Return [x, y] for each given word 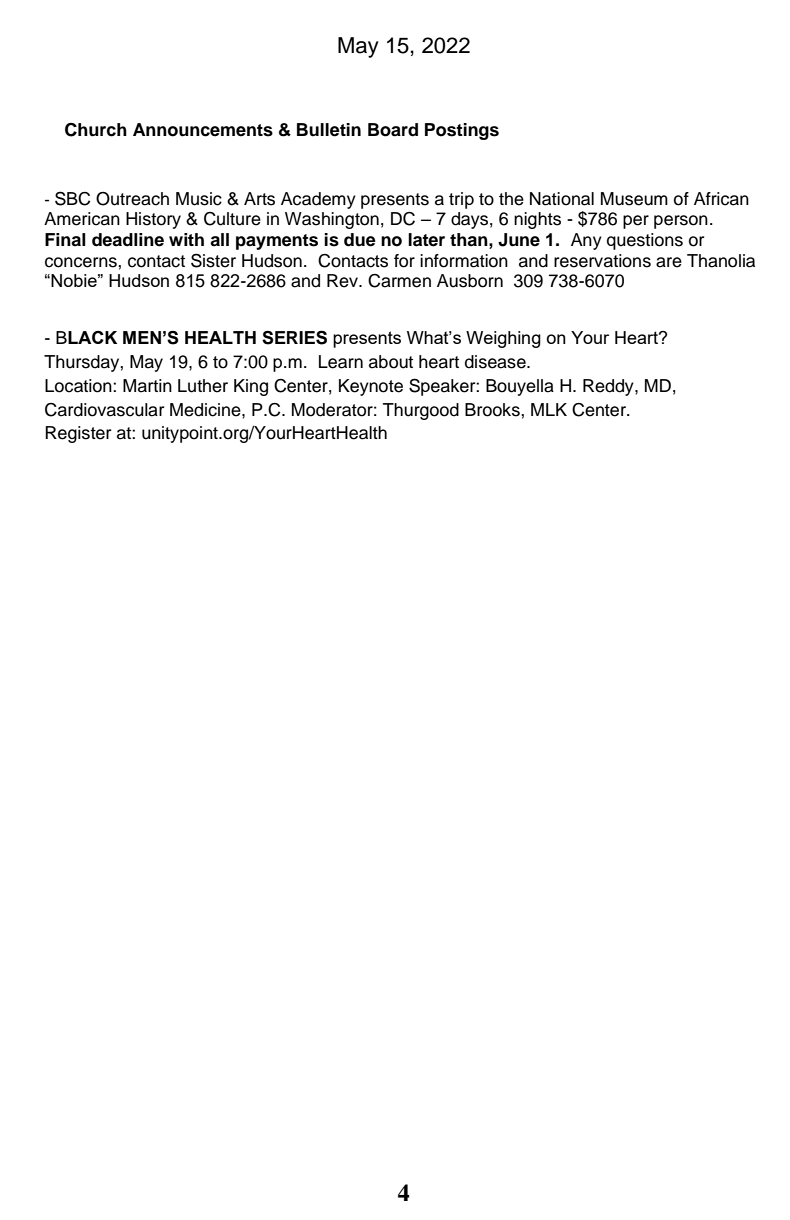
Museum [634, 199]
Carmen [399, 281]
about [391, 362]
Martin [147, 386]
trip [461, 200]
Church [96, 130]
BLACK [86, 337]
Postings [462, 131]
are [669, 262]
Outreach [132, 199]
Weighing [503, 339]
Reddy [609, 387]
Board [393, 130]
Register [78, 434]
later [426, 240]
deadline [128, 240]
